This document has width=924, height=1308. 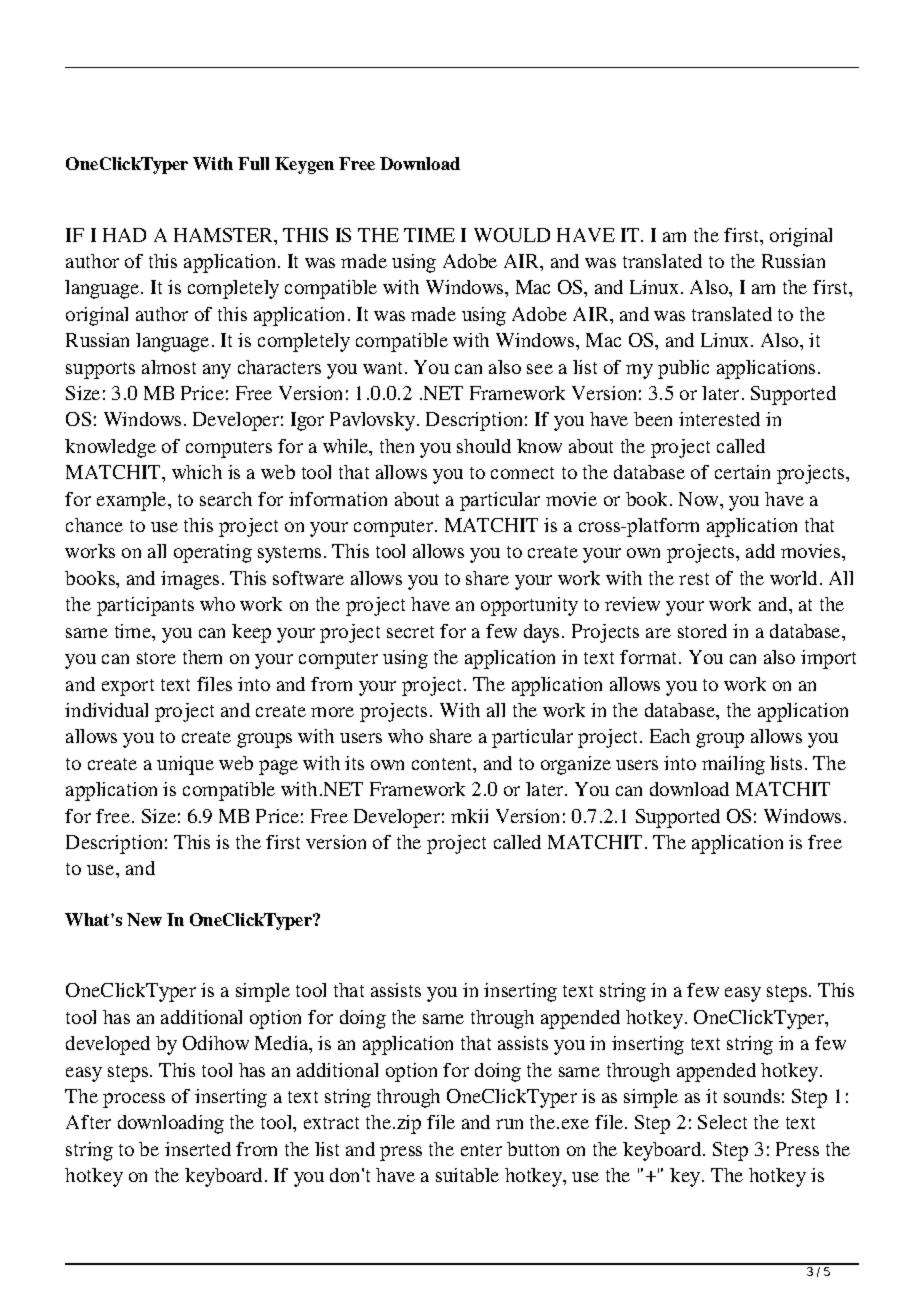 What do you see at coordinates (225, 236) in the document?
I see `HAMSTER` at bounding box center [225, 236].
